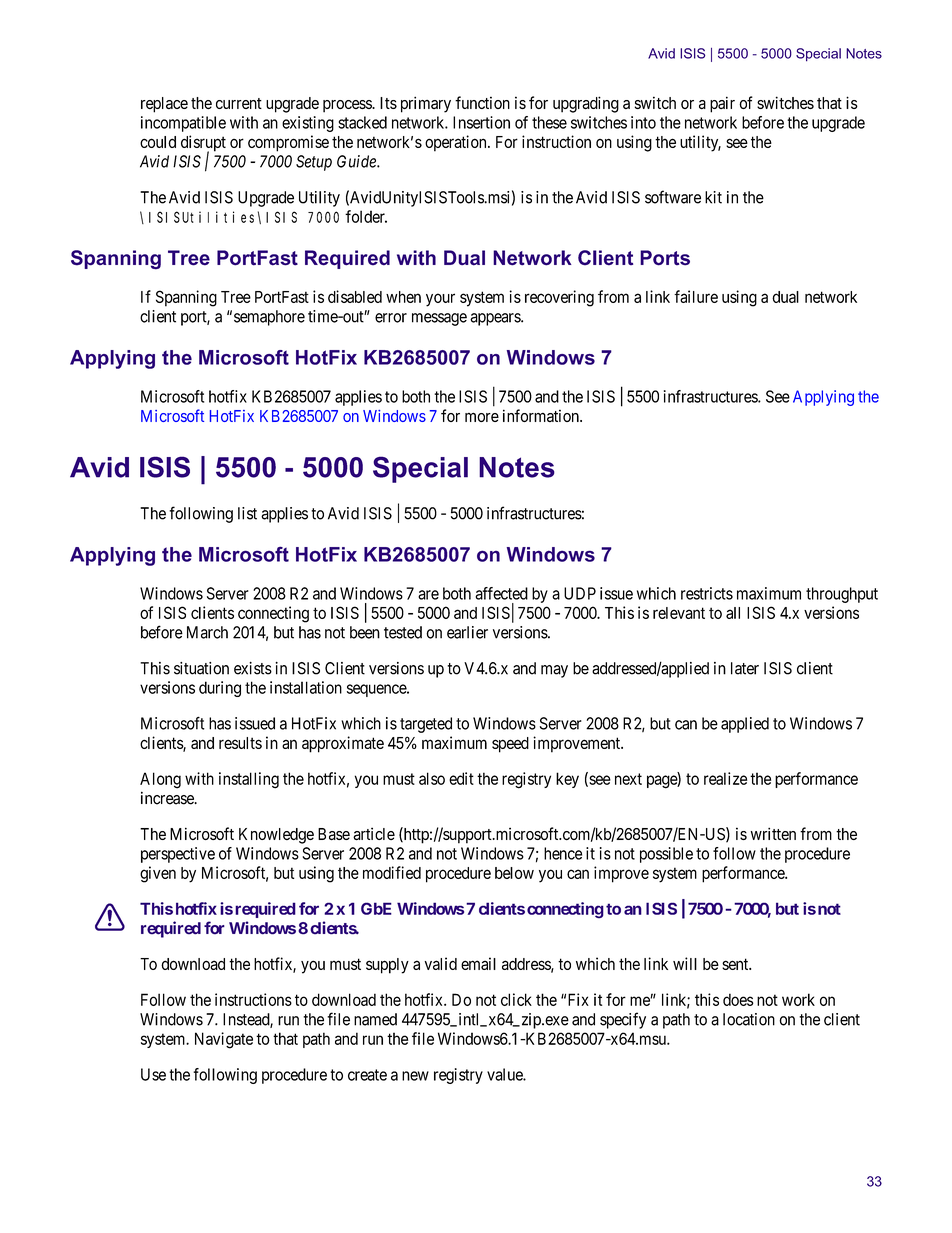 This screenshot has width=952, height=1233. I want to click on restricts, so click(707, 593).
